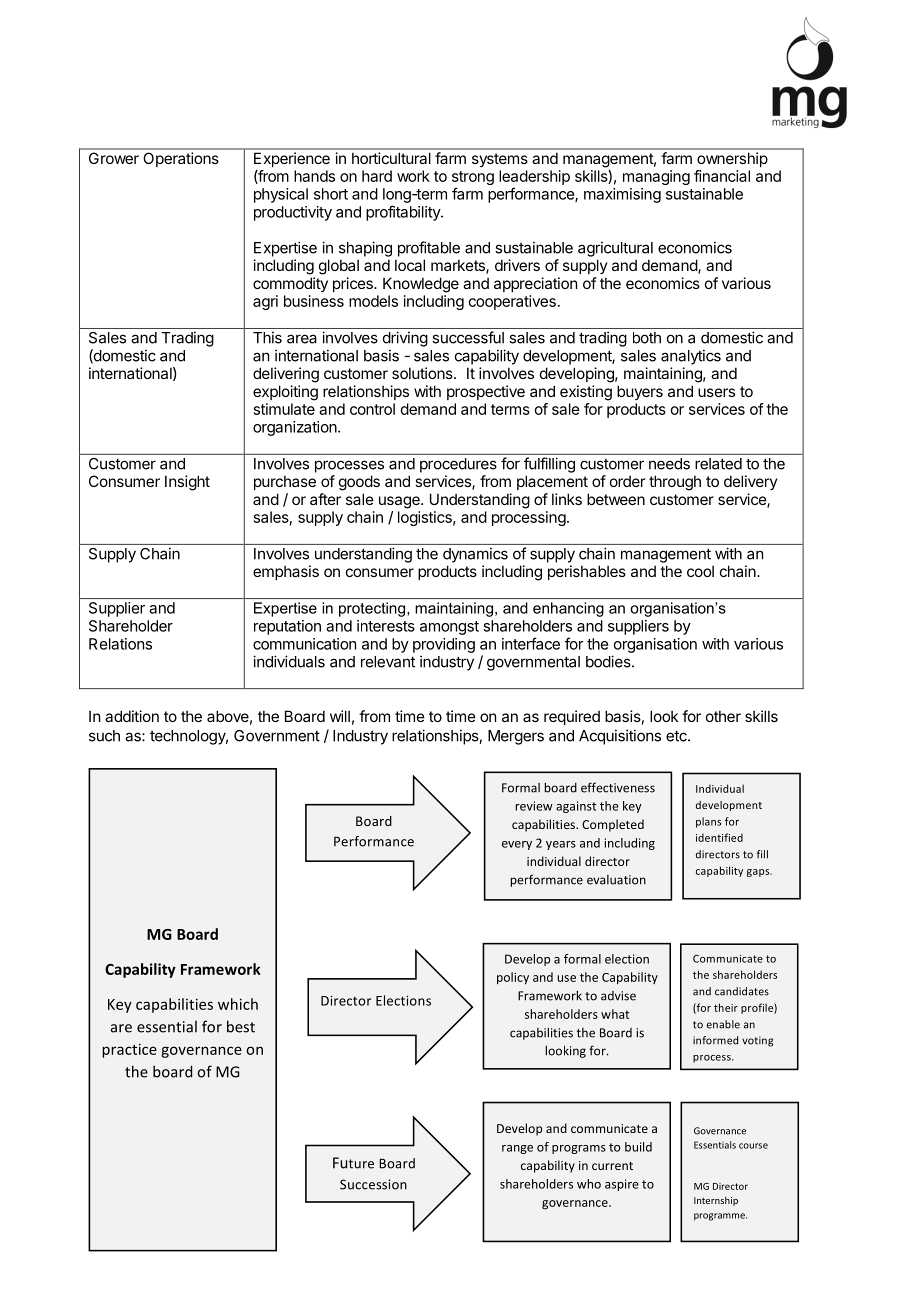 The height and width of the page is (1308, 924). I want to click on strong, so click(473, 179).
